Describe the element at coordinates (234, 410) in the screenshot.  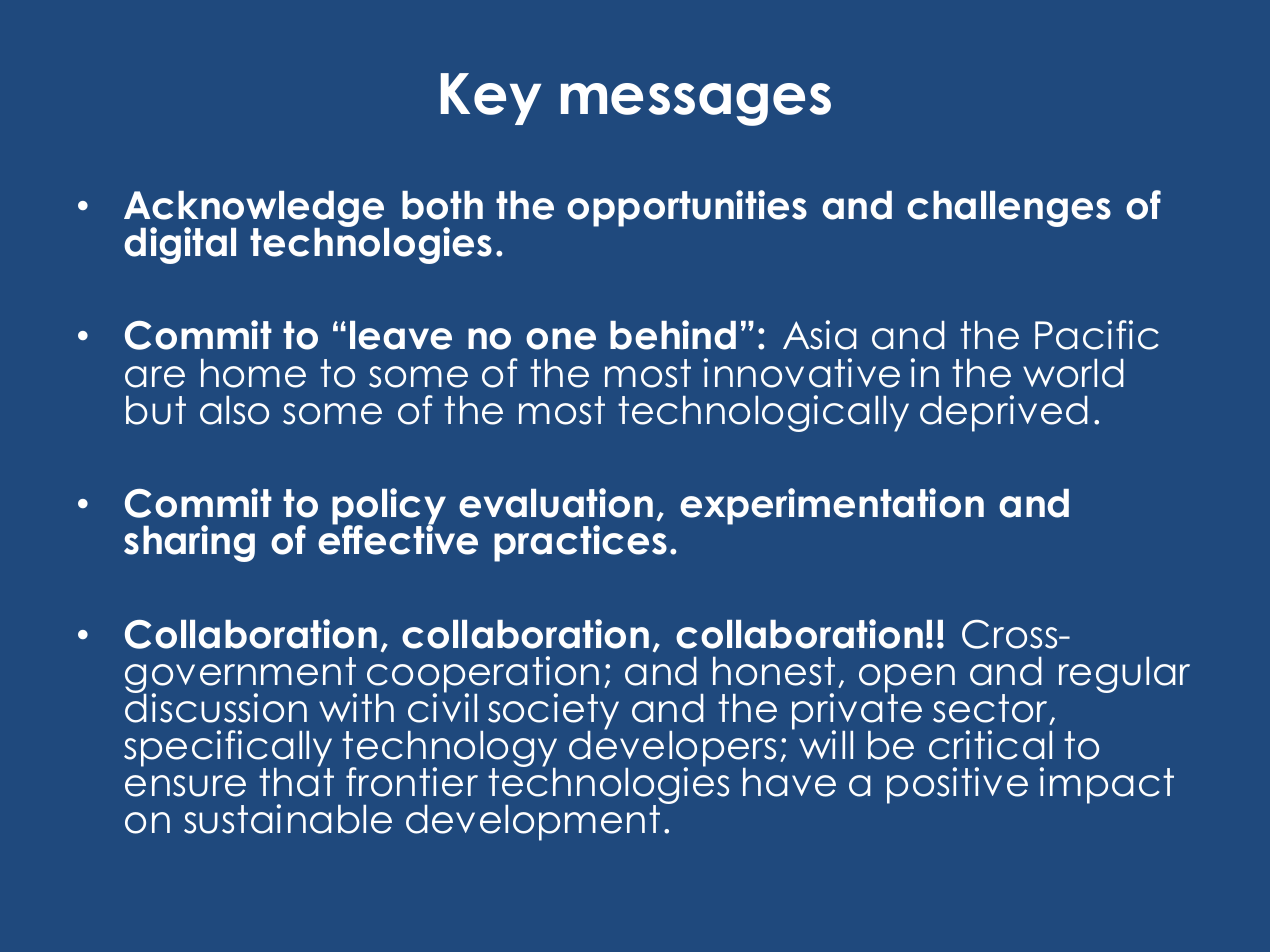
I see `also` at that location.
